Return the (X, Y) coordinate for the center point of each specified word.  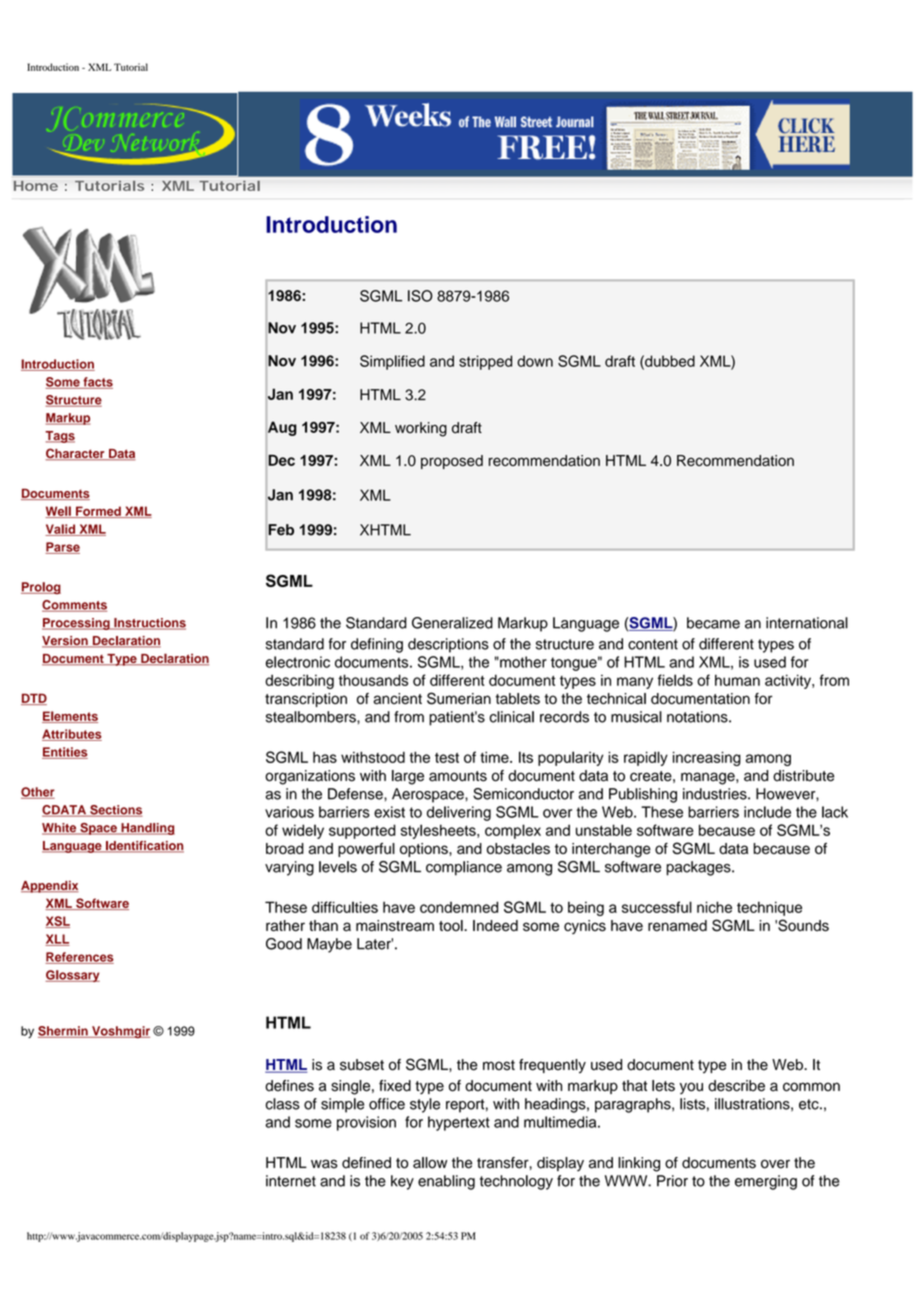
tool (452, 925)
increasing (707, 758)
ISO (420, 296)
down (535, 361)
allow (430, 1163)
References (79, 958)
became (713, 623)
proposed (452, 462)
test (447, 758)
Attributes (72, 735)
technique (769, 908)
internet (291, 1181)
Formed (98, 512)
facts (97, 383)
